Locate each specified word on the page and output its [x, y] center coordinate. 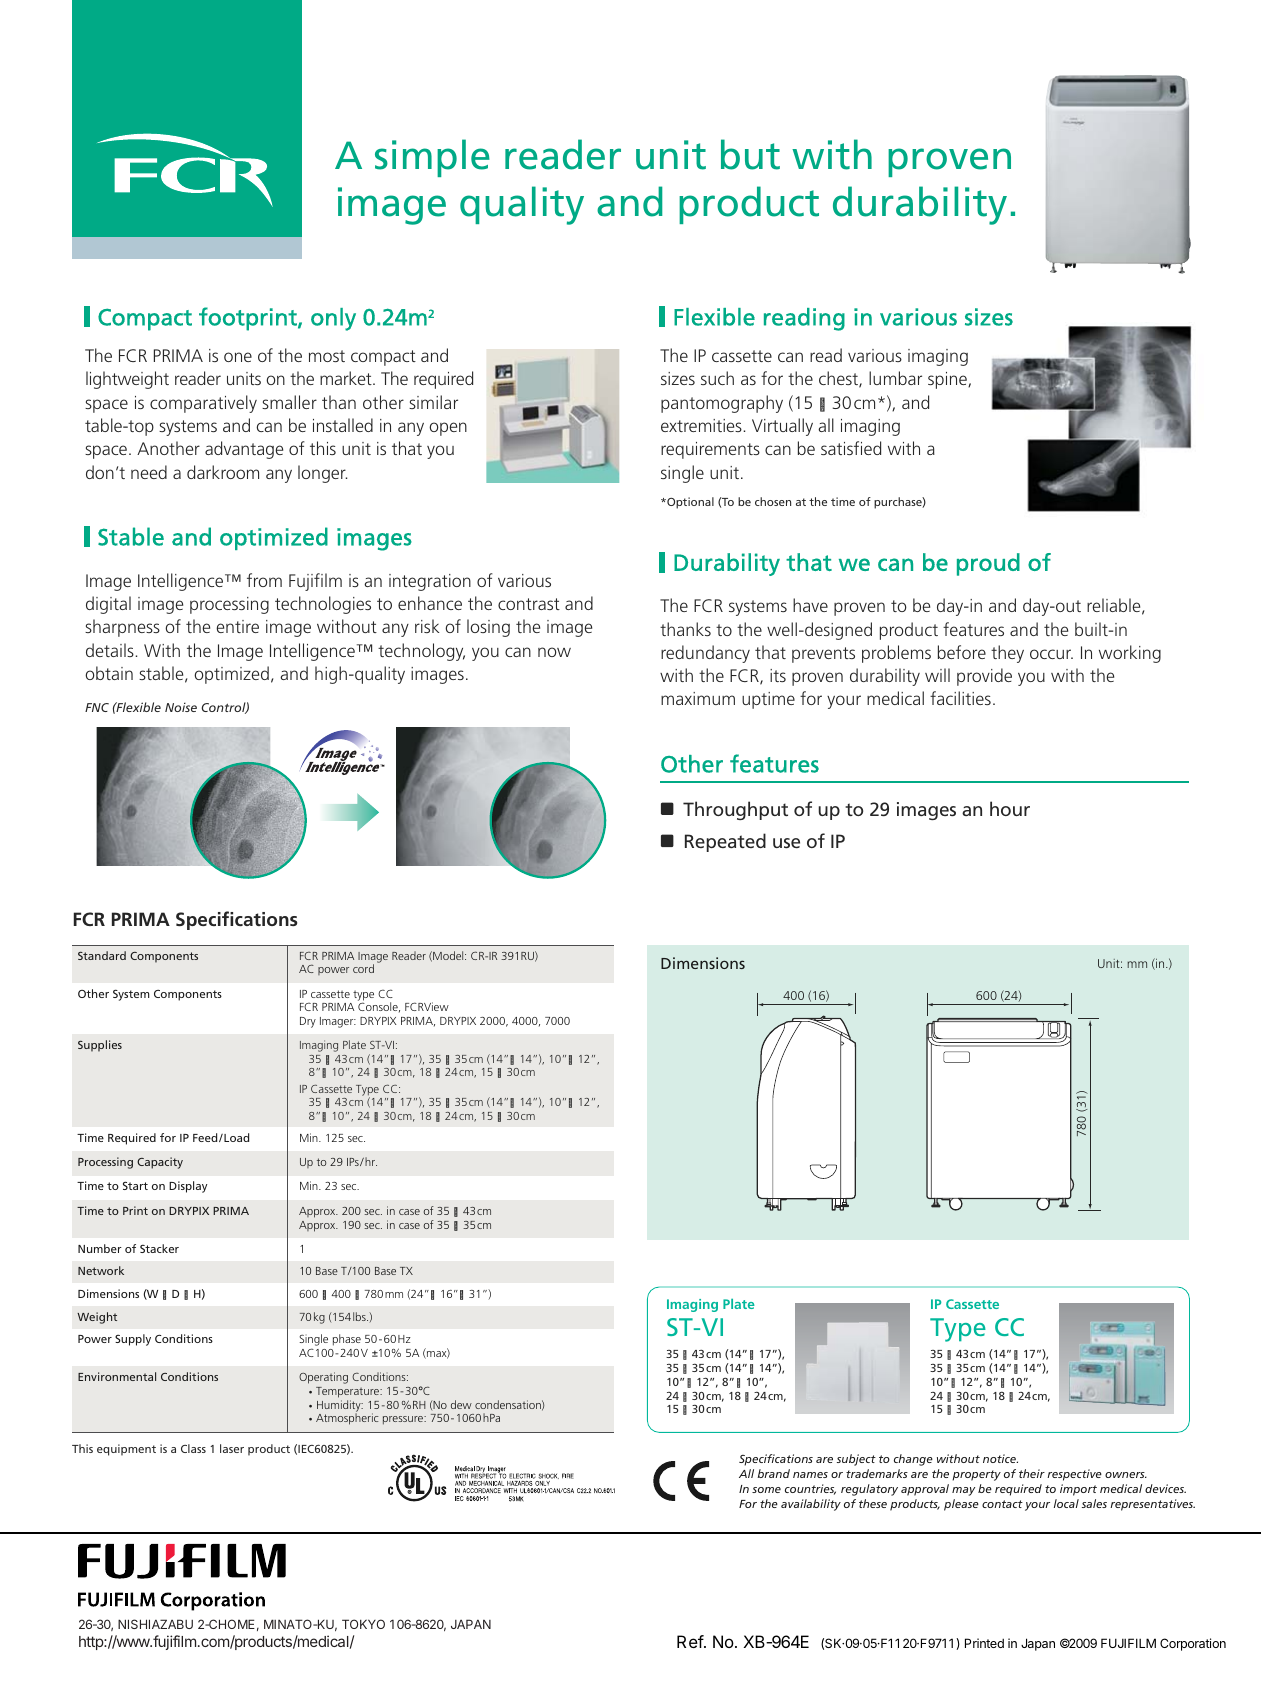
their [1032, 1473]
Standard [102, 955]
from [264, 580]
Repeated [725, 842]
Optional [689, 503]
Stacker [159, 1248]
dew [461, 1404]
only [333, 319]
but [750, 154]
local [1066, 1503]
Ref [691, 1641]
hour [1010, 808]
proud [988, 564]
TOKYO [363, 1624]
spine [948, 380]
